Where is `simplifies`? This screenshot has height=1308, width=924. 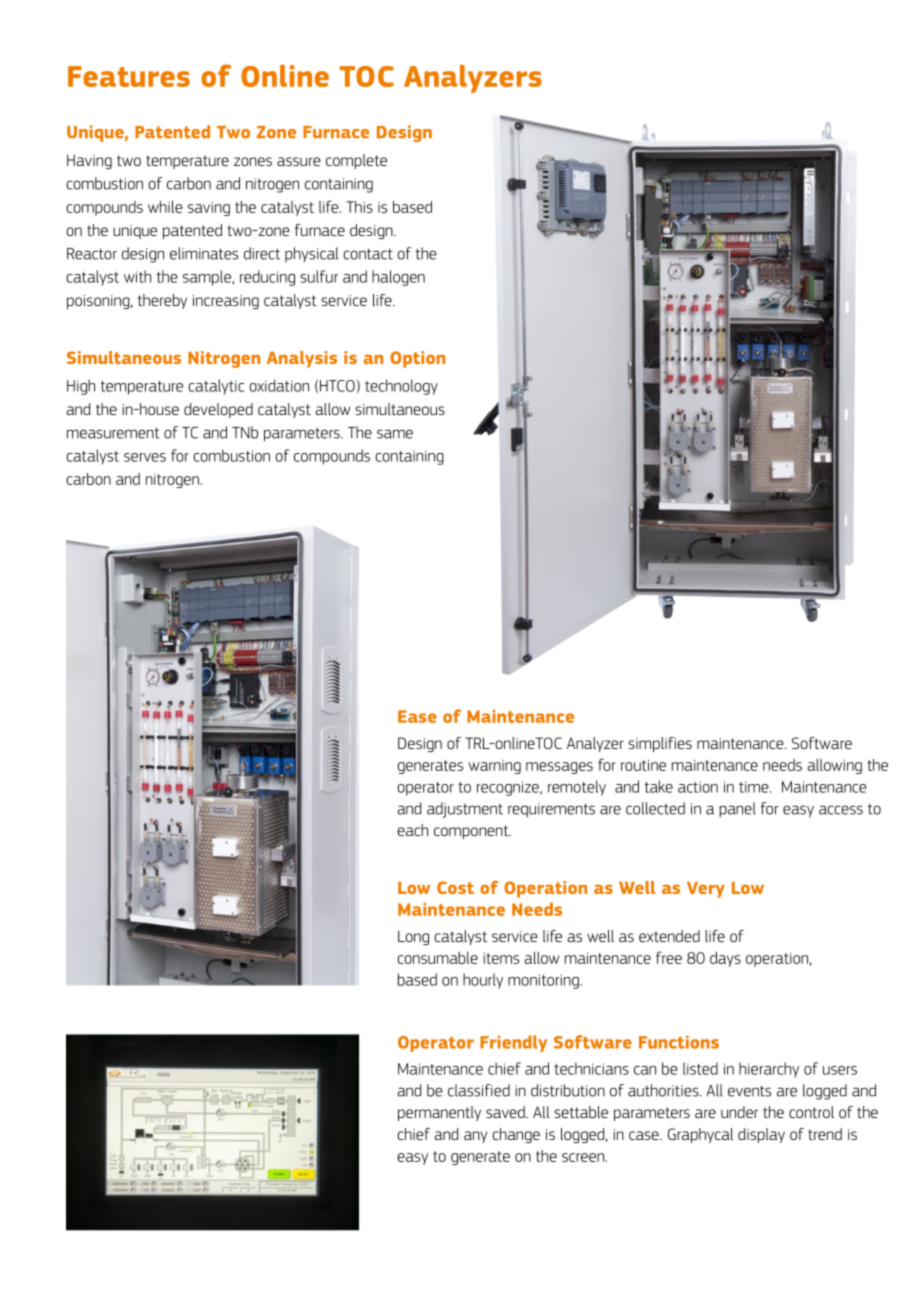
simplifies is located at coordinates (660, 744).
